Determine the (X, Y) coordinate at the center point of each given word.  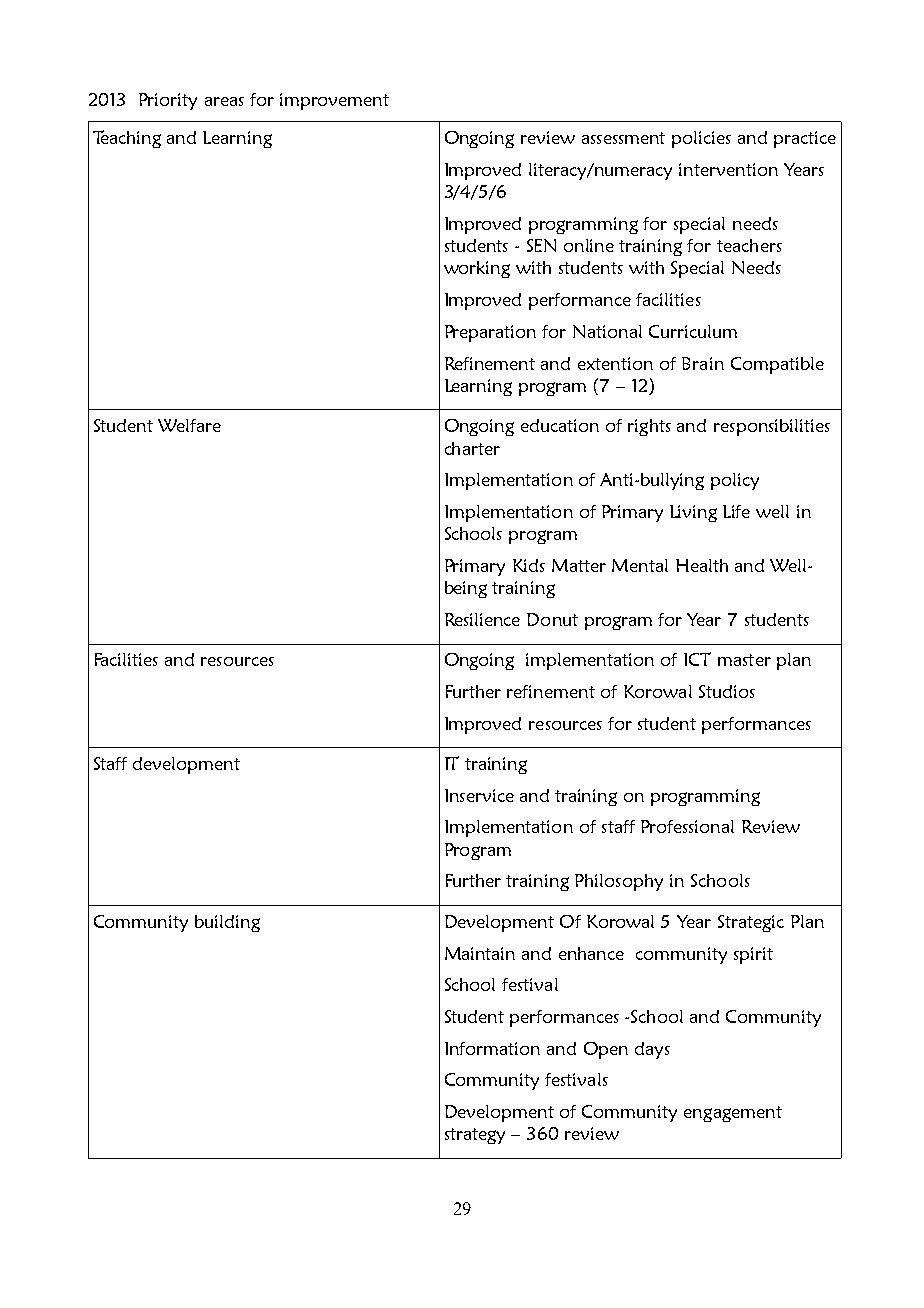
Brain (703, 363)
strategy (475, 1136)
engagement (733, 1114)
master (744, 660)
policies (701, 139)
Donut (552, 619)
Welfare (189, 425)
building (227, 923)
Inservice (479, 795)
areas (224, 101)
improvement (334, 101)
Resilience (482, 619)
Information (492, 1048)
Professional (687, 826)
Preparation (490, 333)
